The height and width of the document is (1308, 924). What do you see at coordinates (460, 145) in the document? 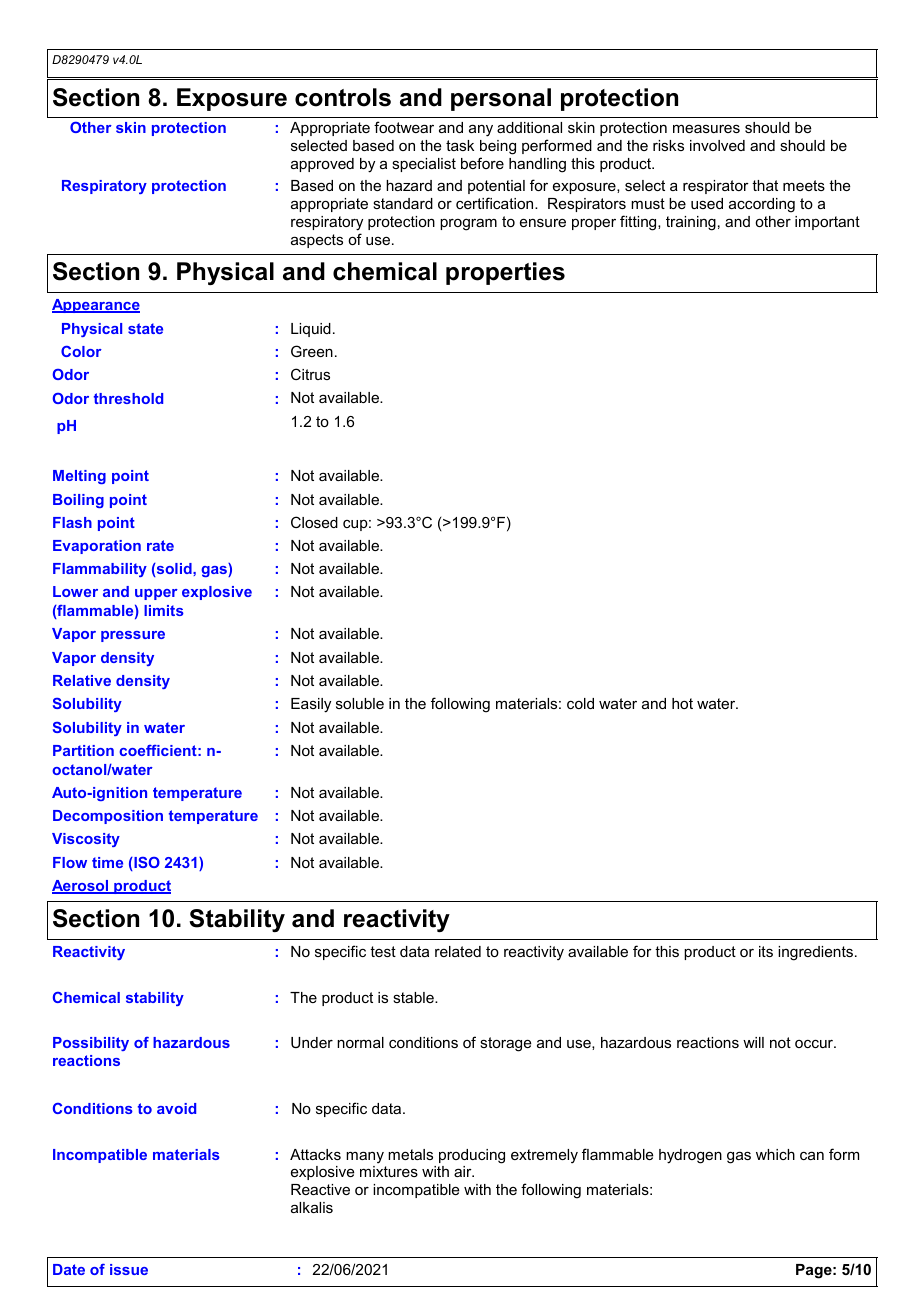
I see `task` at bounding box center [460, 145].
